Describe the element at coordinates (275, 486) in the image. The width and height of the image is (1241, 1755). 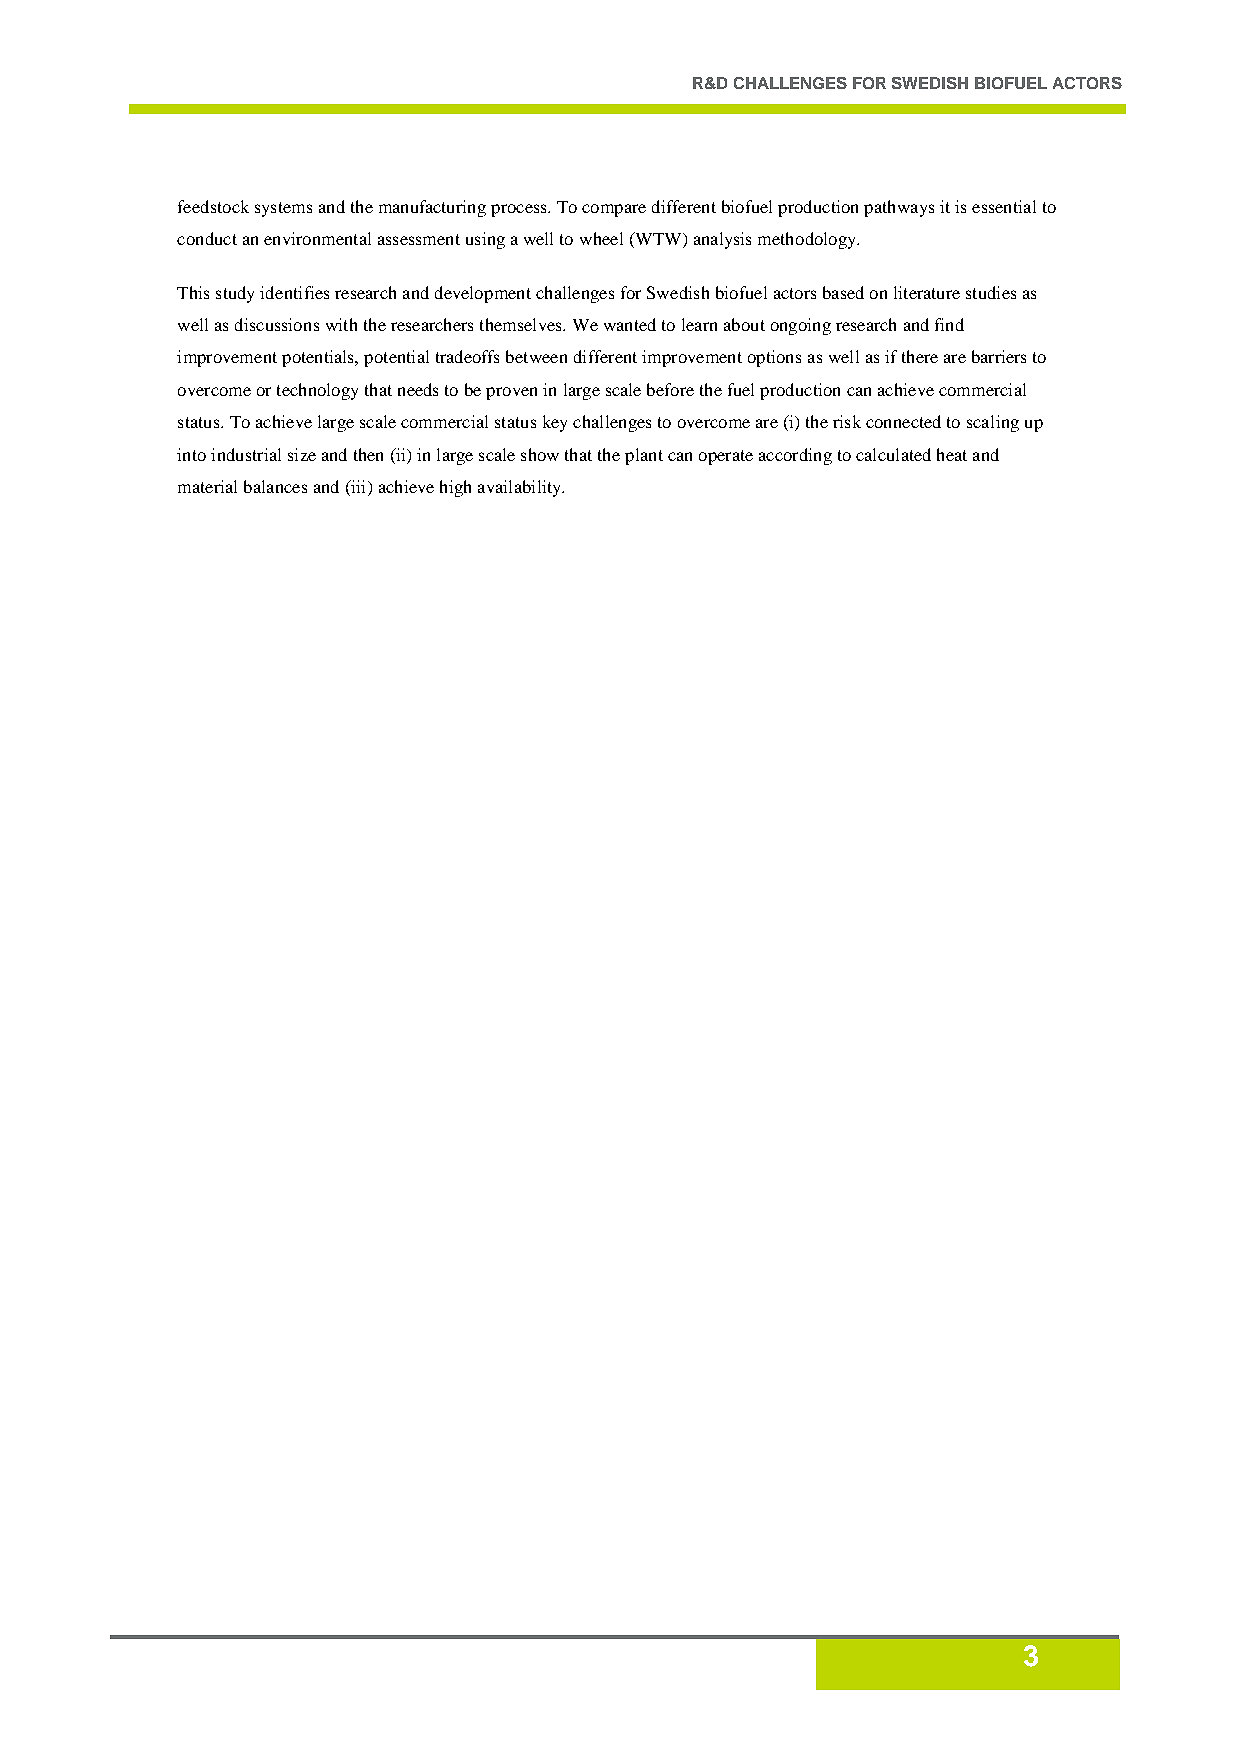
I see `balances` at that location.
